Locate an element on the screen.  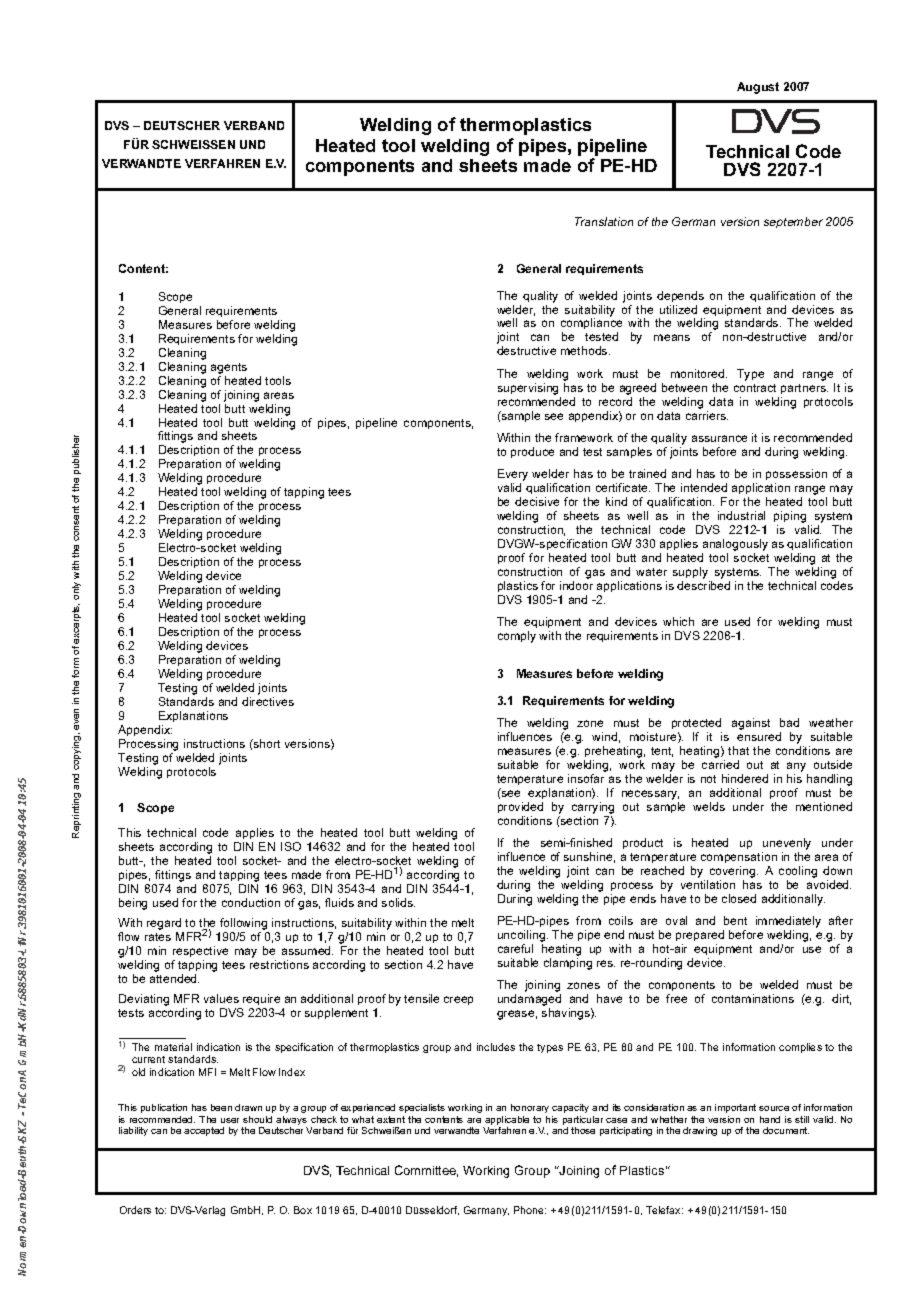
accepted is located at coordinates (204, 1131).
